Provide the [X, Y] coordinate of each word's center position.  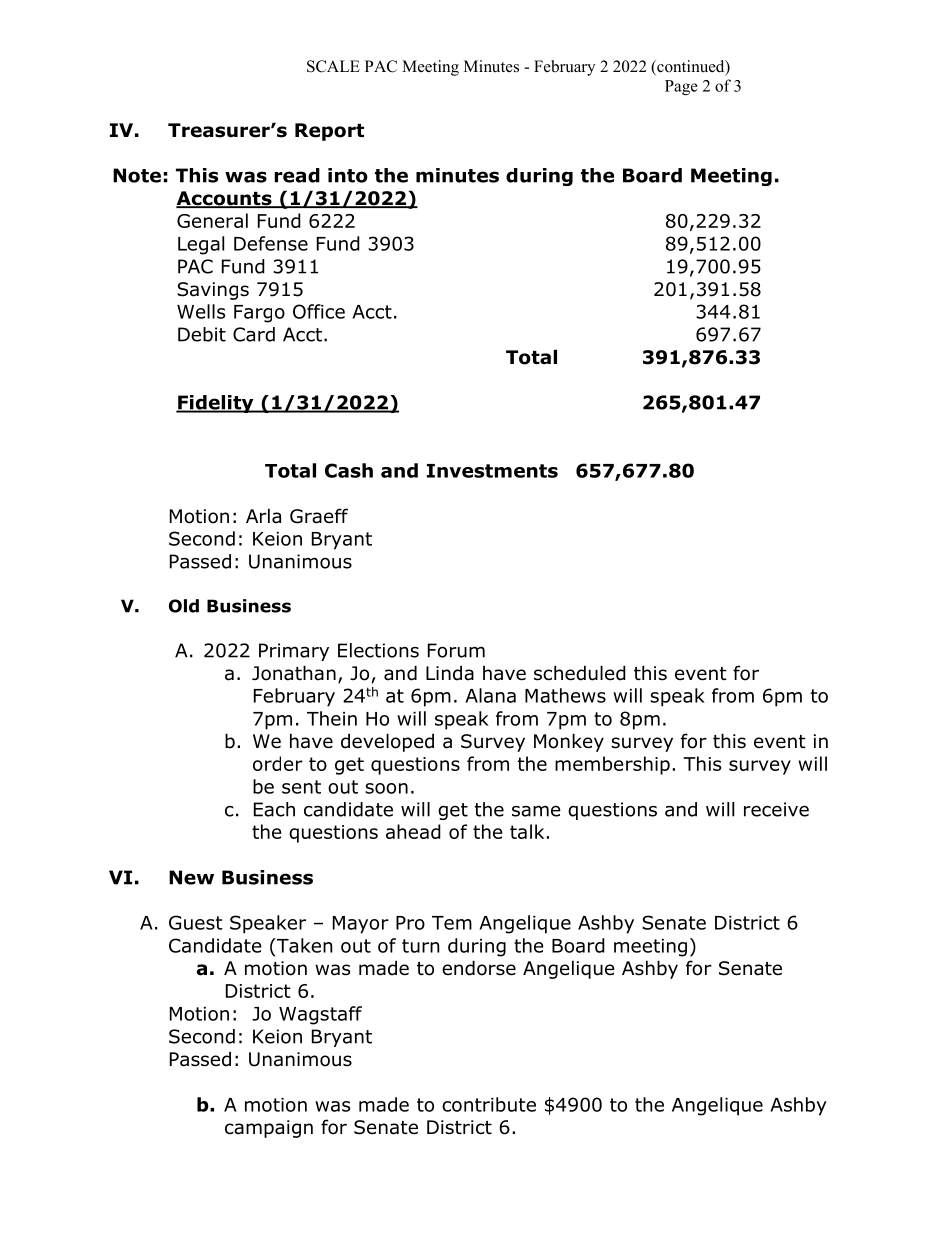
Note [137, 175]
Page [681, 87]
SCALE [333, 66]
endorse [479, 968]
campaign [269, 1129]
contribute [489, 1104]
